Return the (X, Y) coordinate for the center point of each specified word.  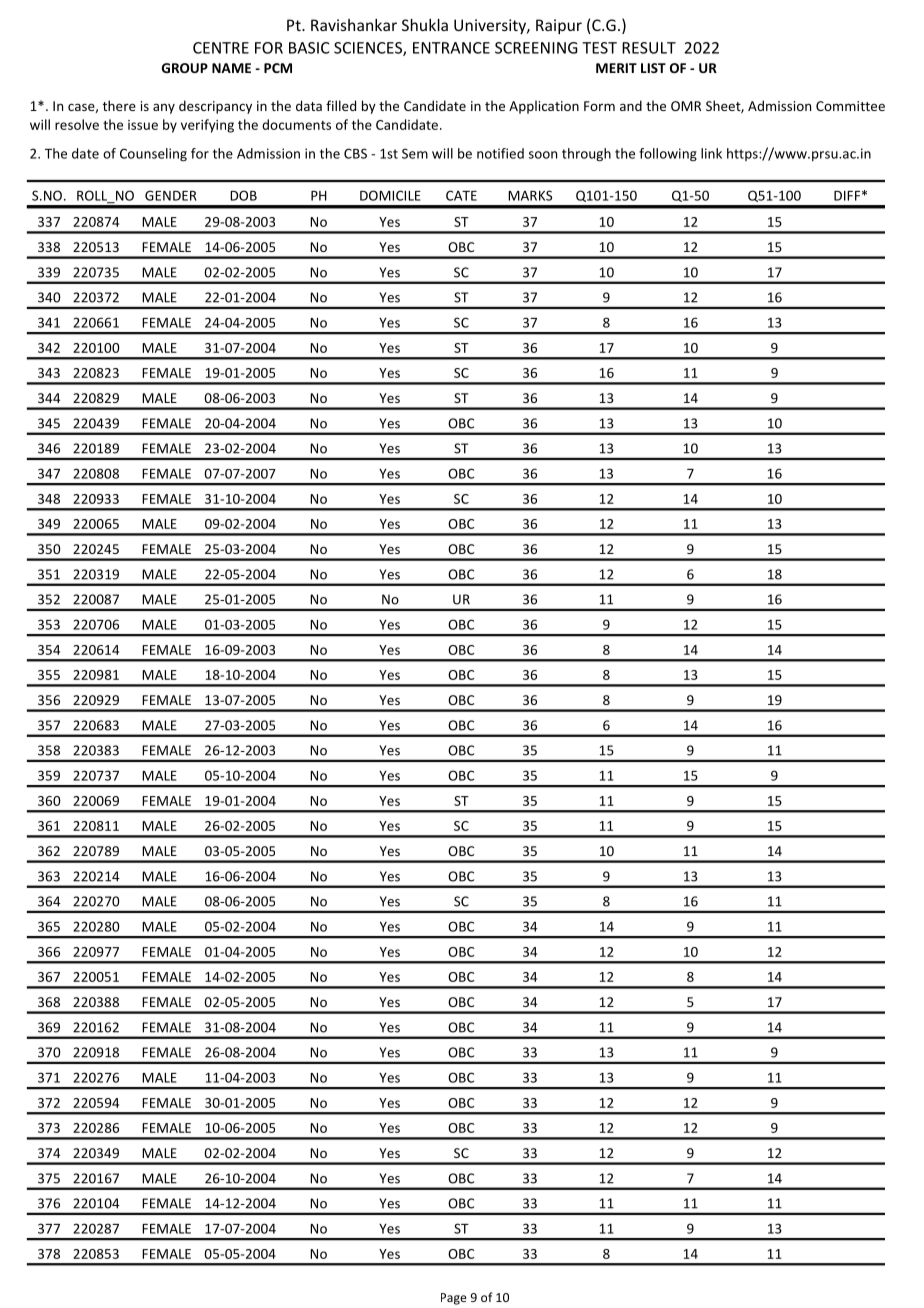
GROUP (185, 68)
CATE (461, 195)
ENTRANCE (451, 48)
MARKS (530, 195)
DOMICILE (390, 195)
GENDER (171, 195)
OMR (686, 106)
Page (454, 1299)
